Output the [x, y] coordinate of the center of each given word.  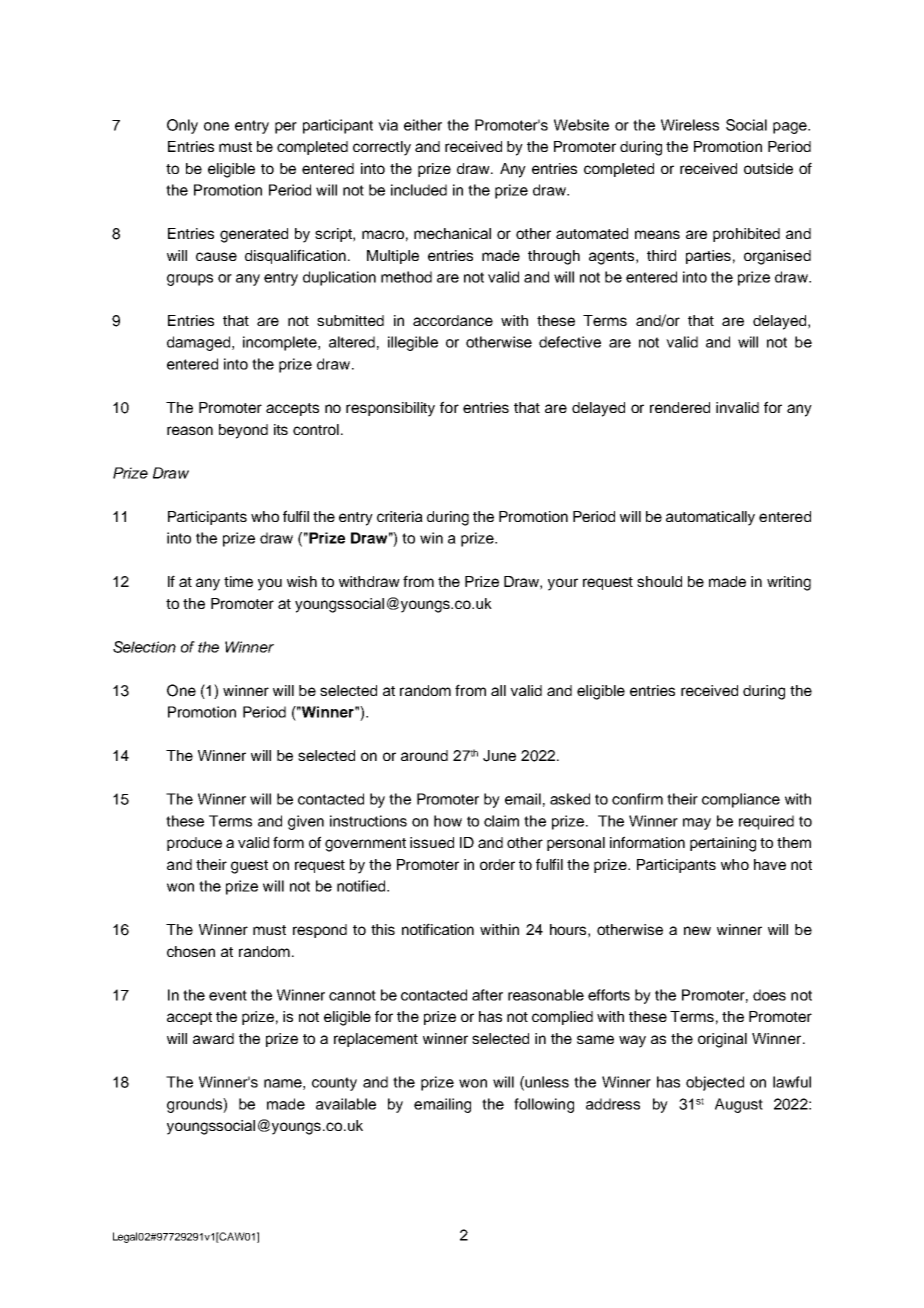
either [423, 125]
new [697, 930]
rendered [680, 407]
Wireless [690, 125]
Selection [144, 647]
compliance [741, 800]
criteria [400, 516]
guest [249, 867]
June [499, 756]
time [238, 581]
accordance [453, 320]
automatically [710, 518]
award [213, 1038]
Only [182, 126]
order [497, 864]
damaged [200, 343]
